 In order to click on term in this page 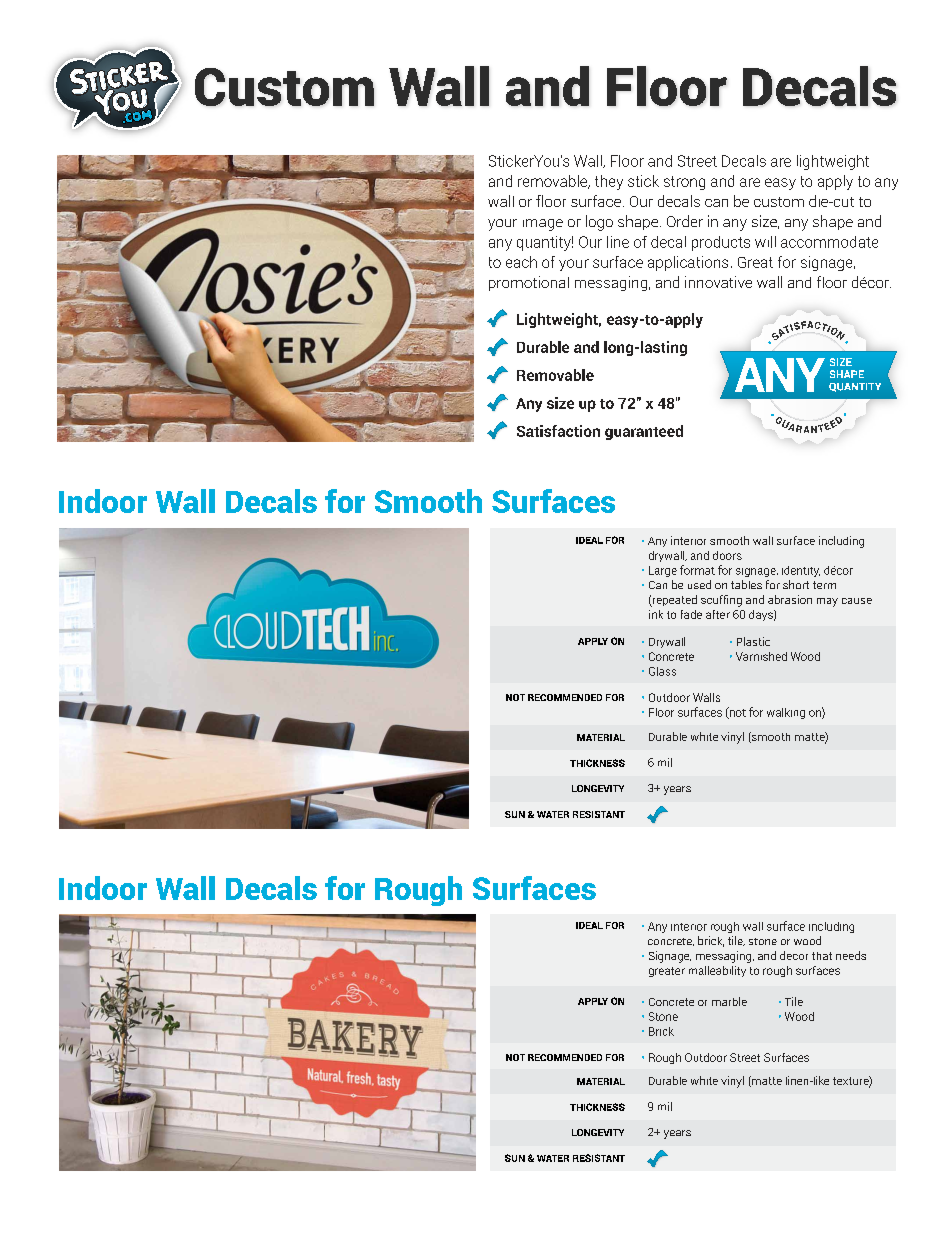, I will do `click(824, 585)`.
